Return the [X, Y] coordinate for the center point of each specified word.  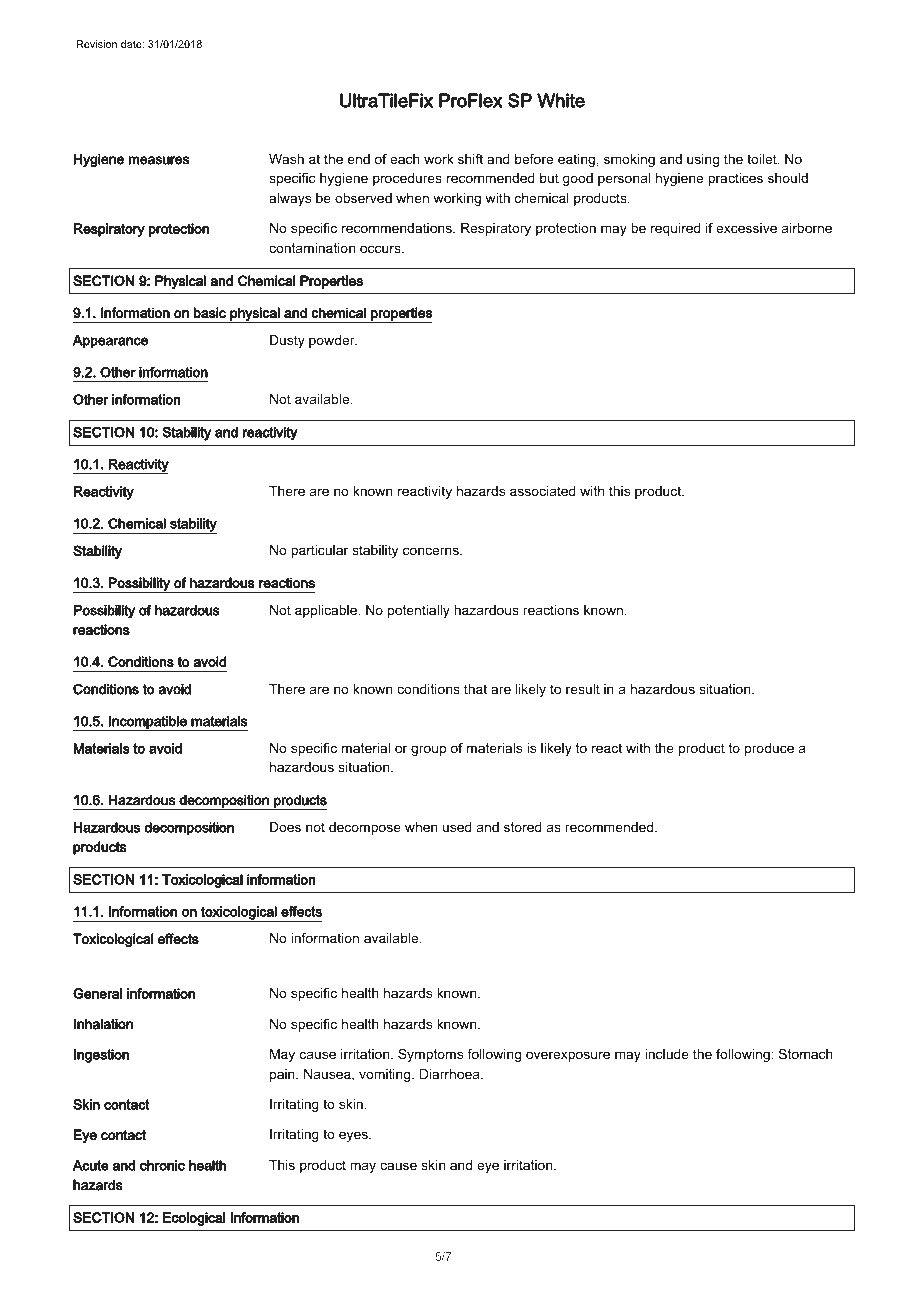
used [457, 827]
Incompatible [148, 723]
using [703, 160]
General [97, 993]
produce [769, 749]
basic [210, 313]
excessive [746, 228]
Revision [97, 44]
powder [333, 341]
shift [470, 159]
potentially [419, 611]
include [667, 1054]
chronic [162, 1165]
